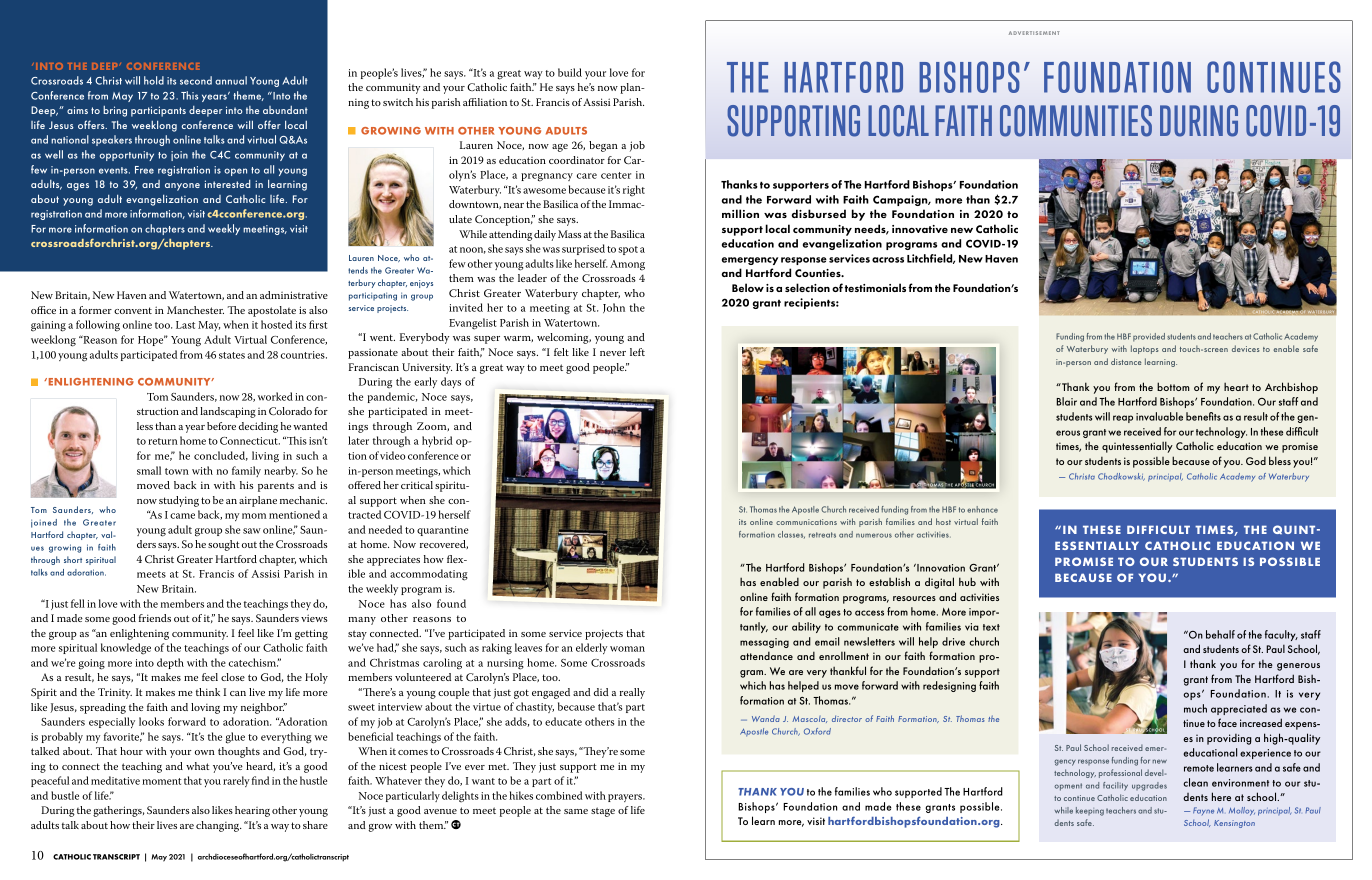  Describe the element at coordinates (1076, 121) in the document. I see `COMMUNITIES` at that location.
